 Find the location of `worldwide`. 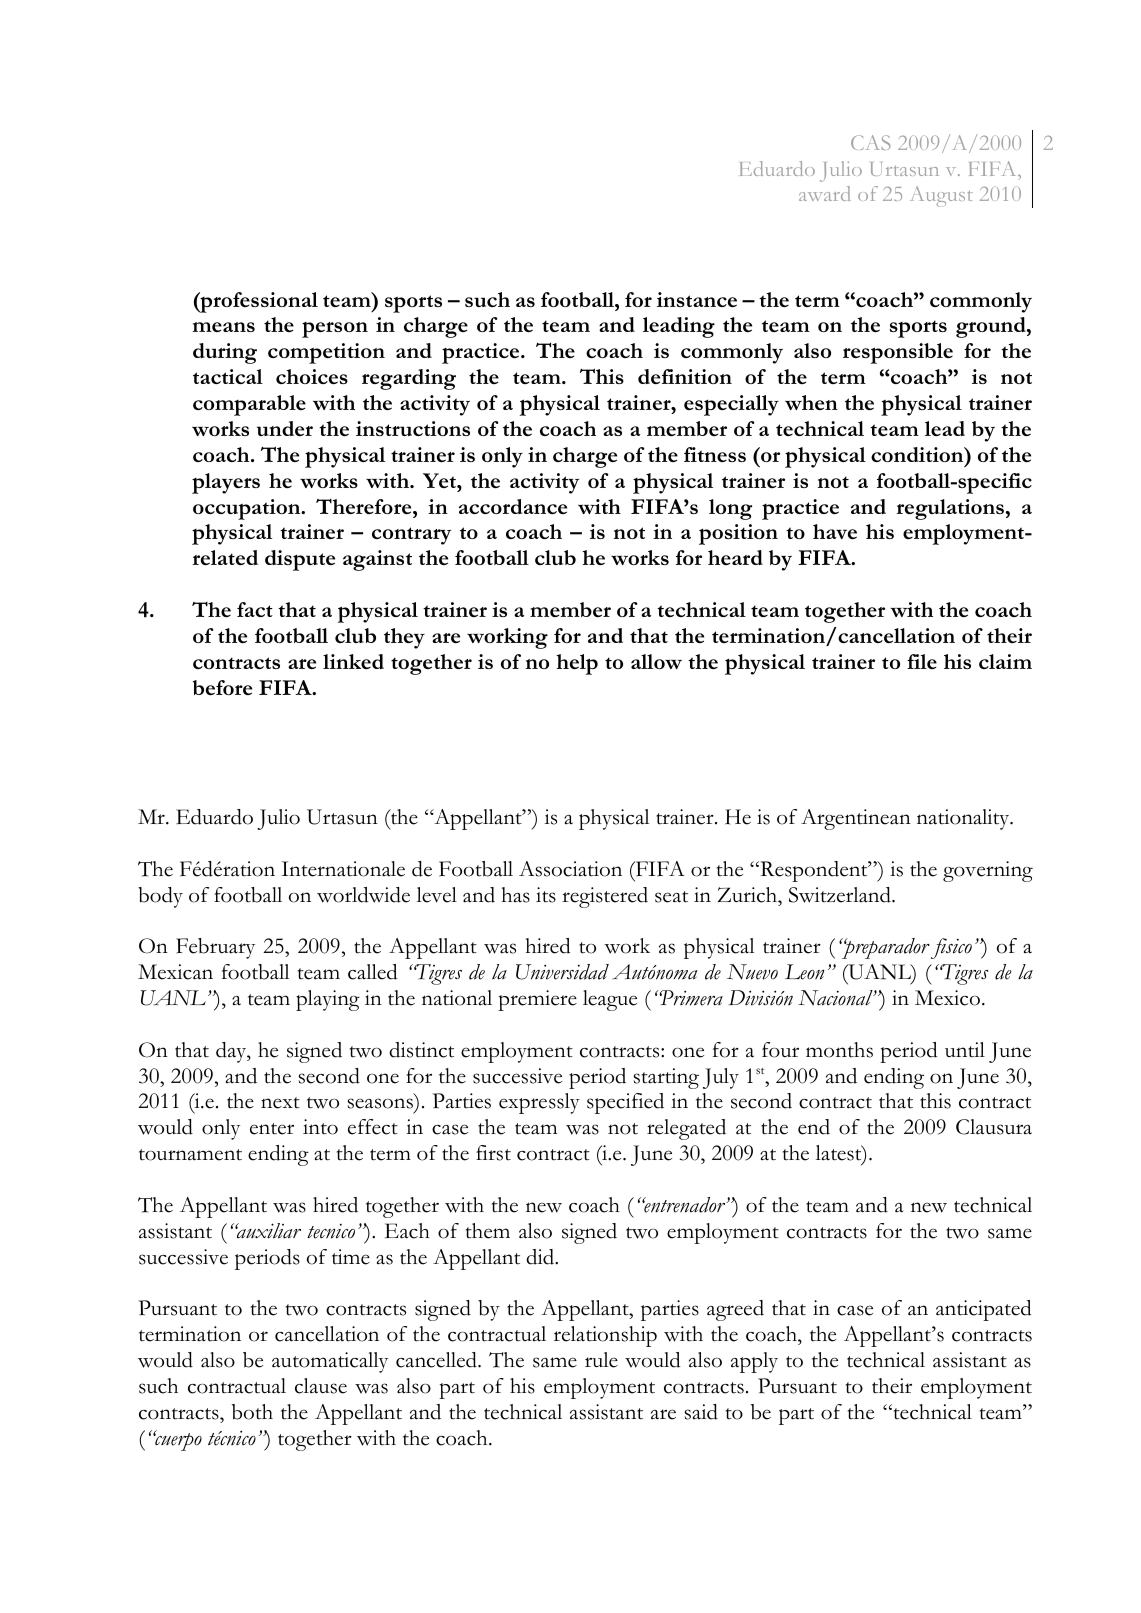

worldwide is located at coordinates (363, 895).
